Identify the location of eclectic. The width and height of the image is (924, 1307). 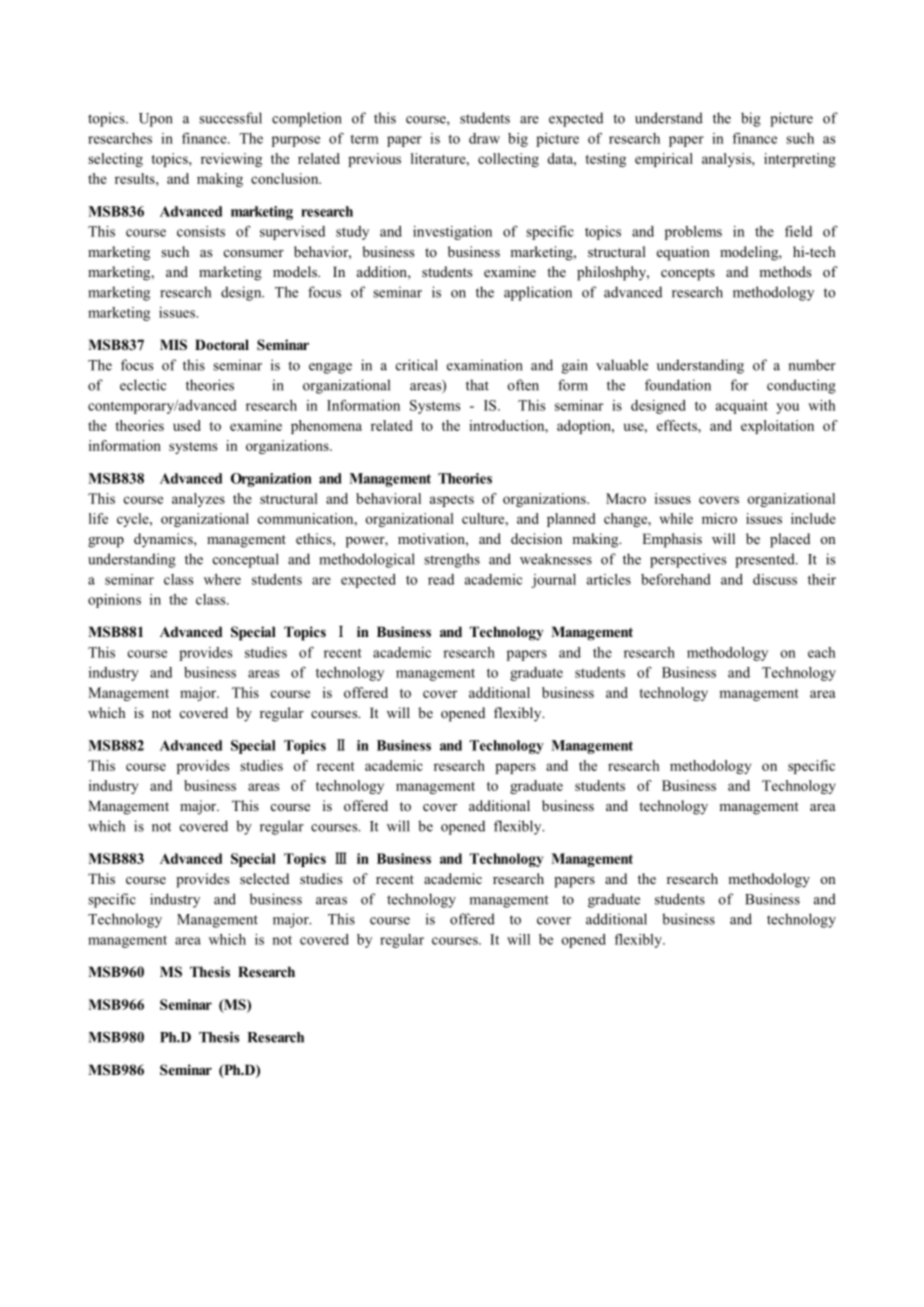
(143, 385).
